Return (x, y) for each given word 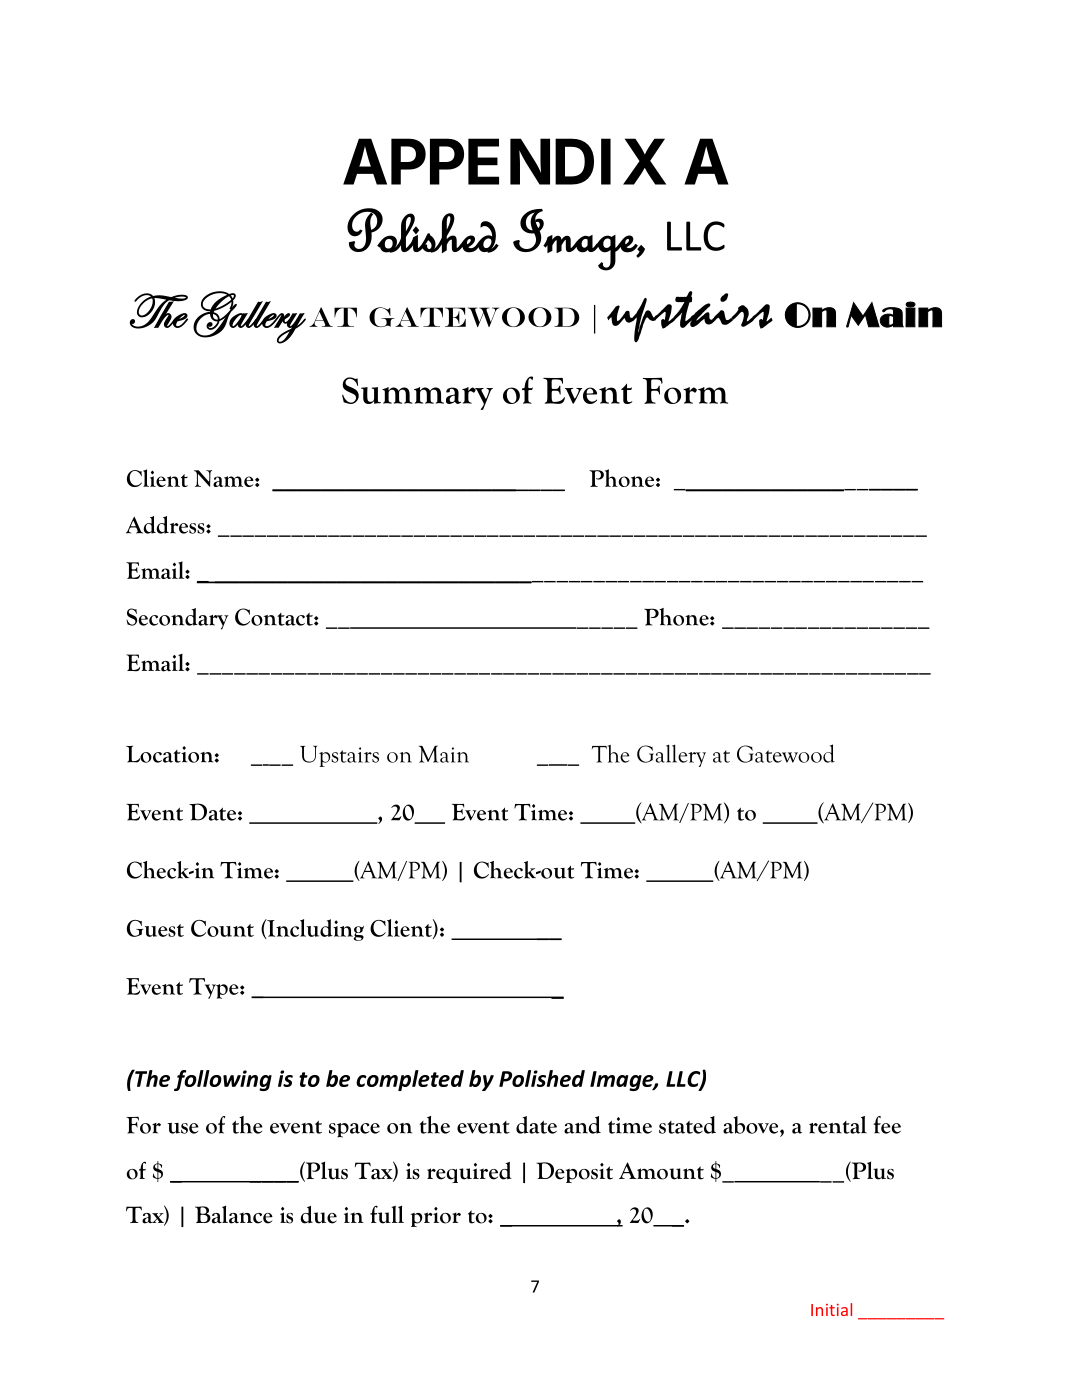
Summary (417, 393)
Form (685, 390)
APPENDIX (504, 162)
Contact (275, 617)
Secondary (177, 619)
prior (436, 1217)
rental (838, 1125)
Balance (234, 1214)
